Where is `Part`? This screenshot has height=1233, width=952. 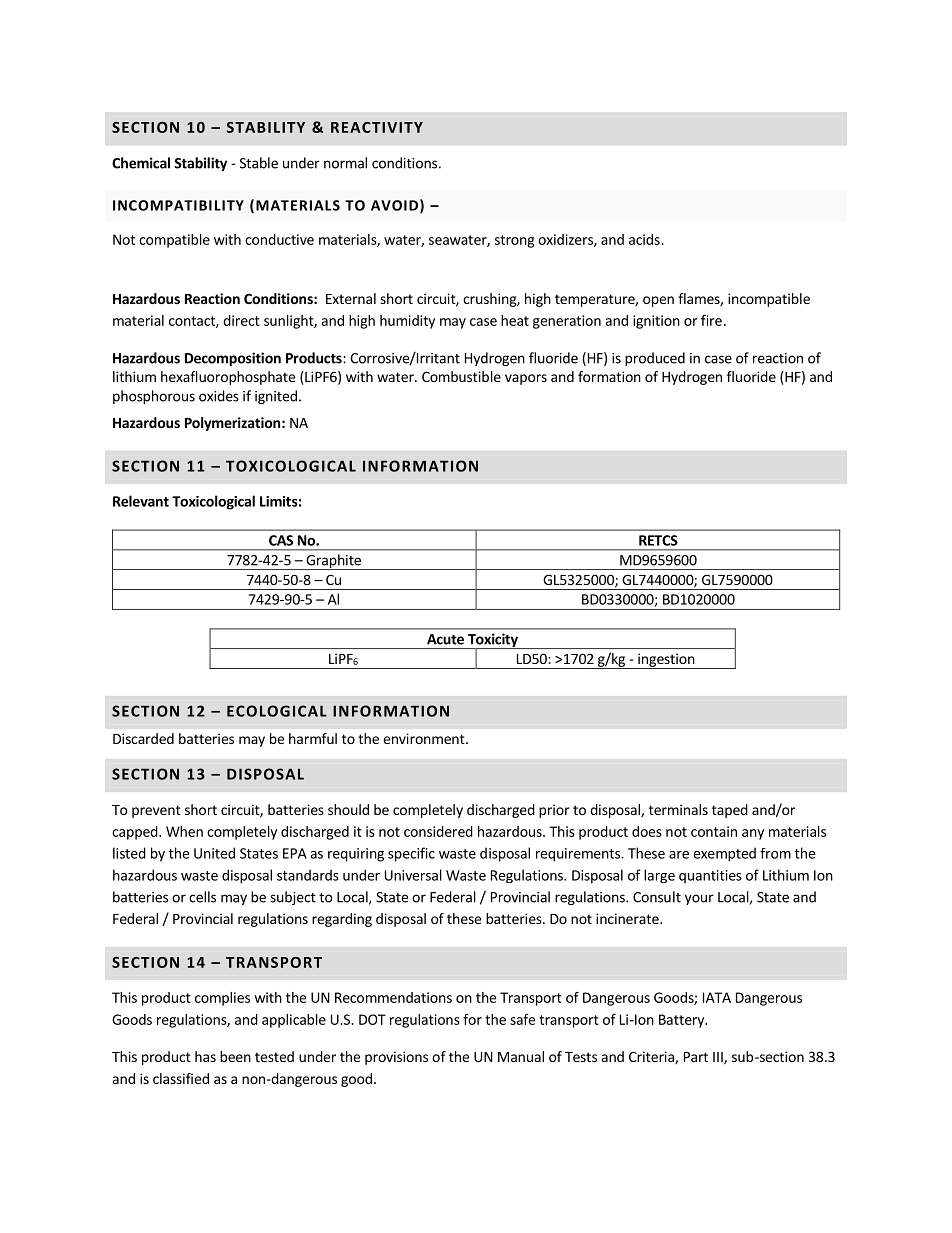 Part is located at coordinates (696, 1057).
